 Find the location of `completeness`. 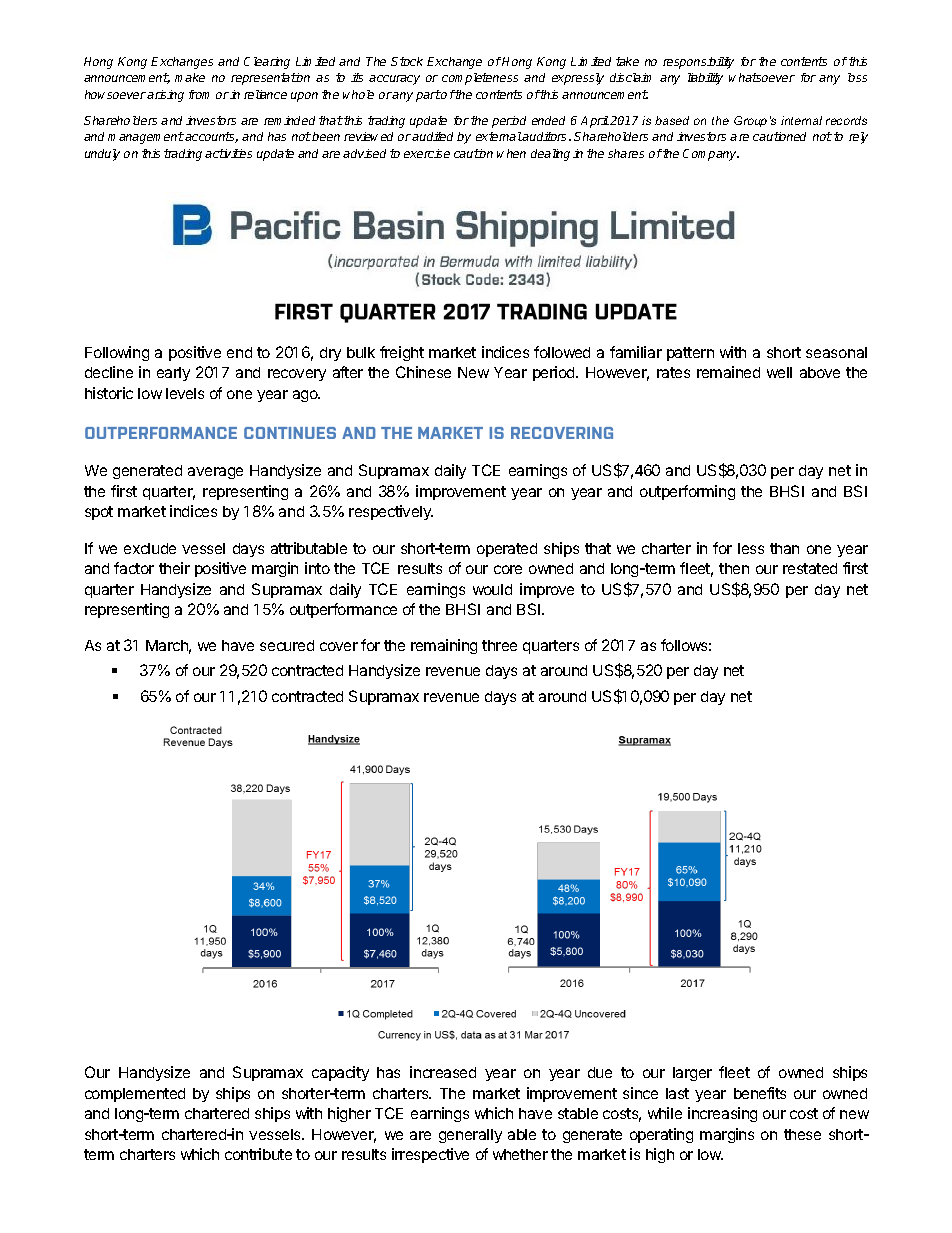

completeness is located at coordinates (480, 79).
